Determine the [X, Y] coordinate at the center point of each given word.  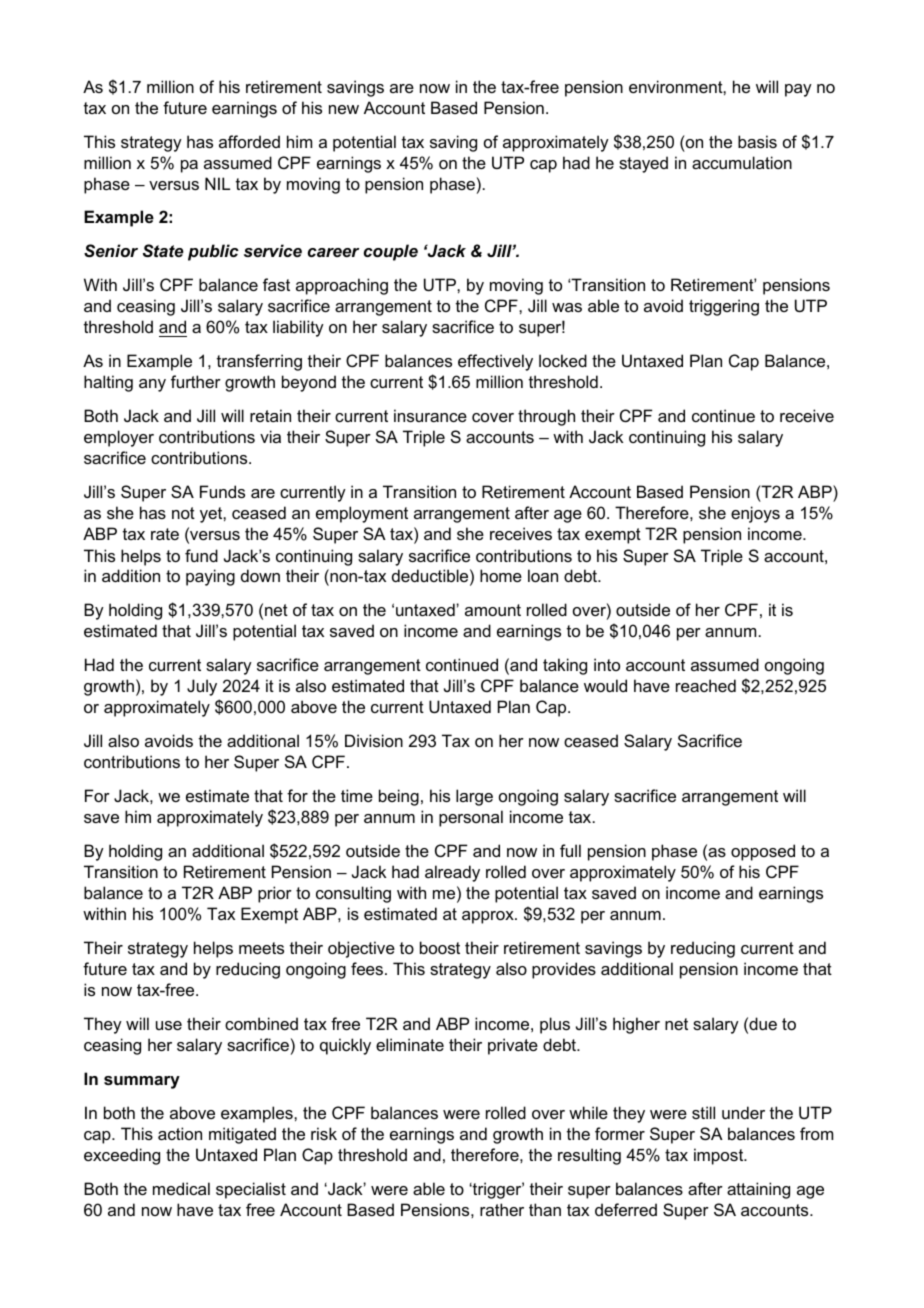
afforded [249, 141]
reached [706, 685]
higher [636, 1025]
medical [181, 1188]
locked [563, 360]
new [344, 109]
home [501, 575]
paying [210, 577]
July [202, 687]
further [196, 381]
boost [440, 947]
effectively [495, 362]
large [474, 797]
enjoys [755, 514]
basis [757, 141]
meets [261, 948]
